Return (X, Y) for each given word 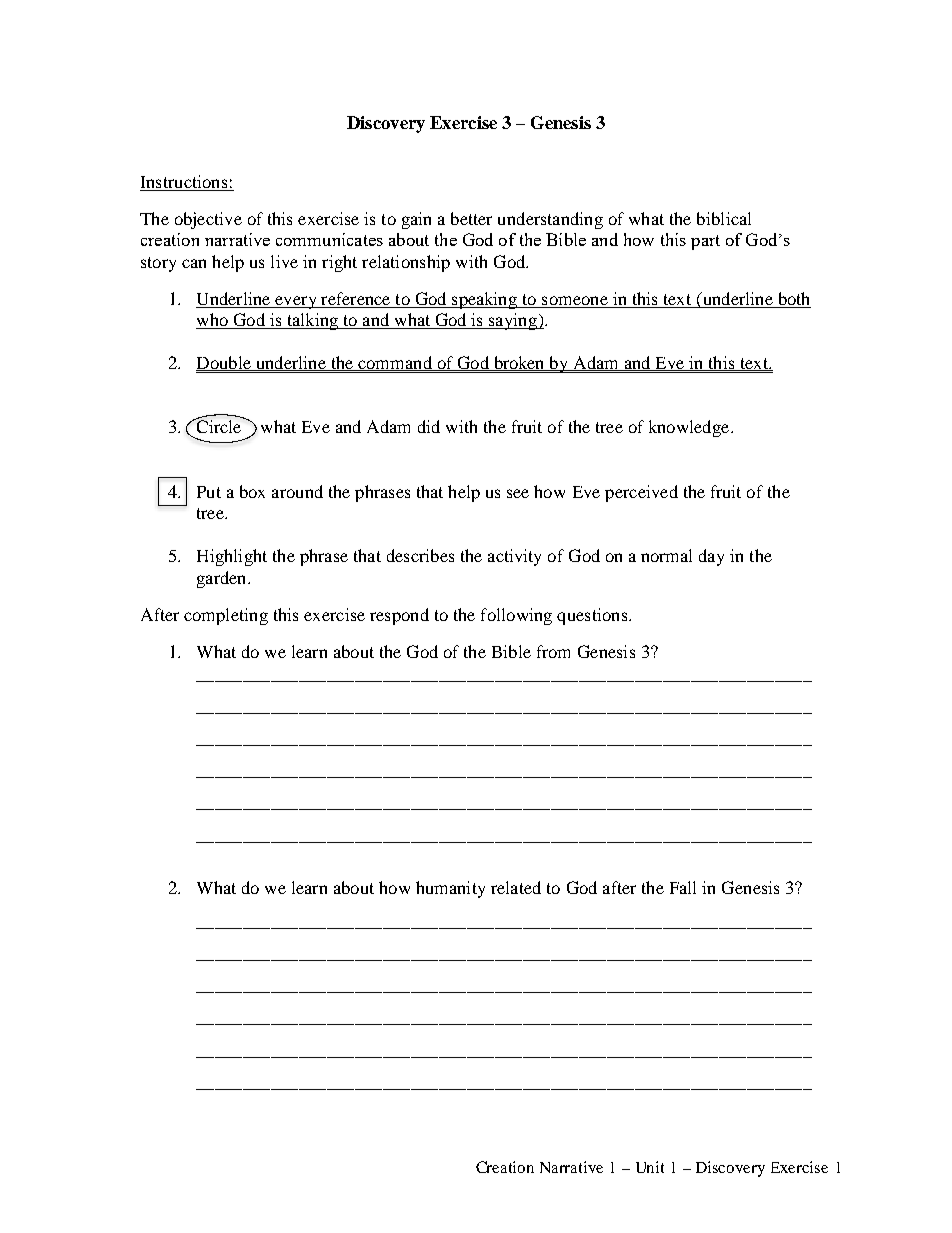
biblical (724, 218)
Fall (683, 887)
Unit (650, 1167)
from (553, 651)
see (518, 493)
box (252, 491)
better (471, 218)
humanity (450, 889)
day (711, 557)
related (516, 887)
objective (208, 220)
